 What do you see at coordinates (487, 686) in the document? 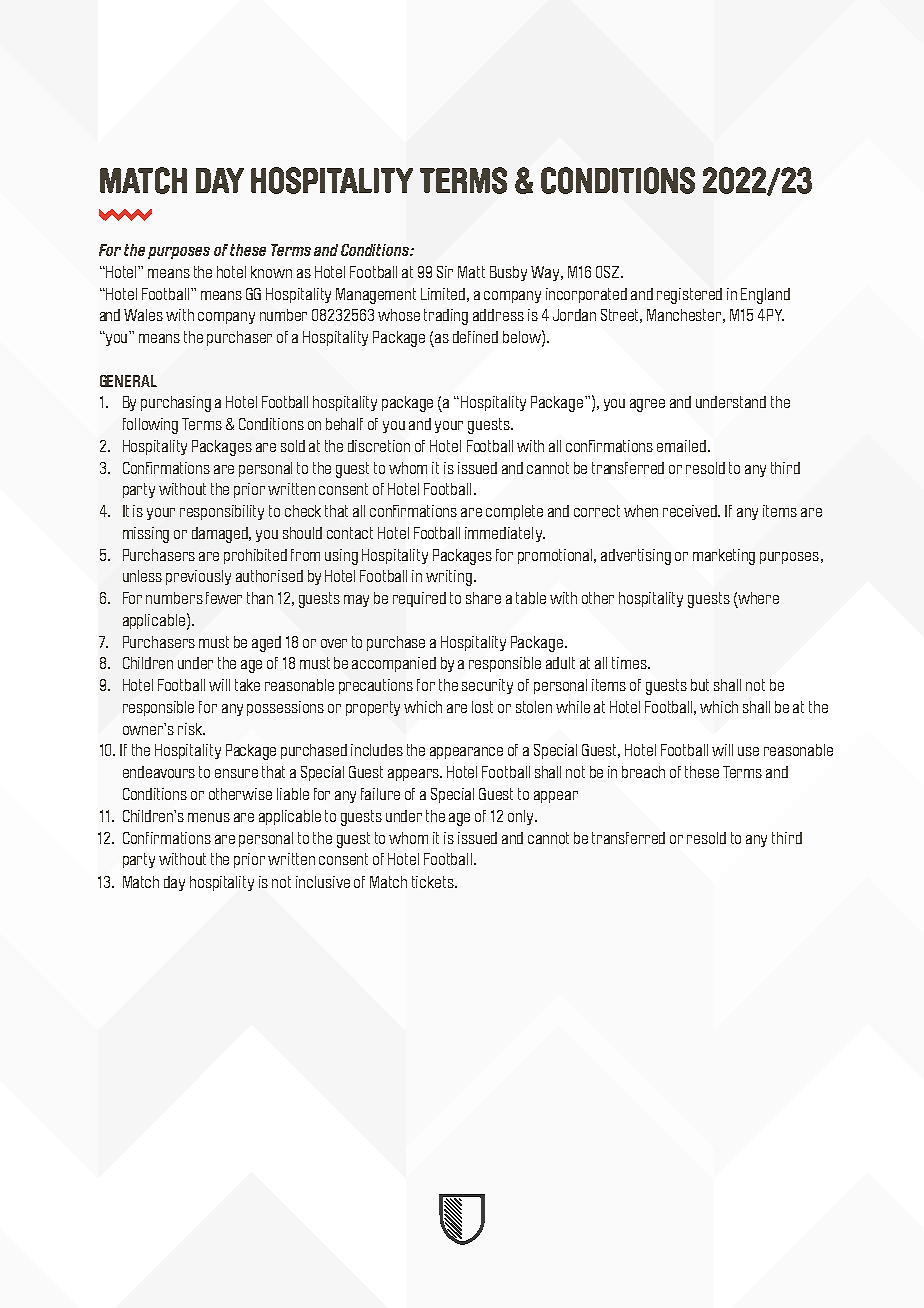
I see `security` at bounding box center [487, 686].
